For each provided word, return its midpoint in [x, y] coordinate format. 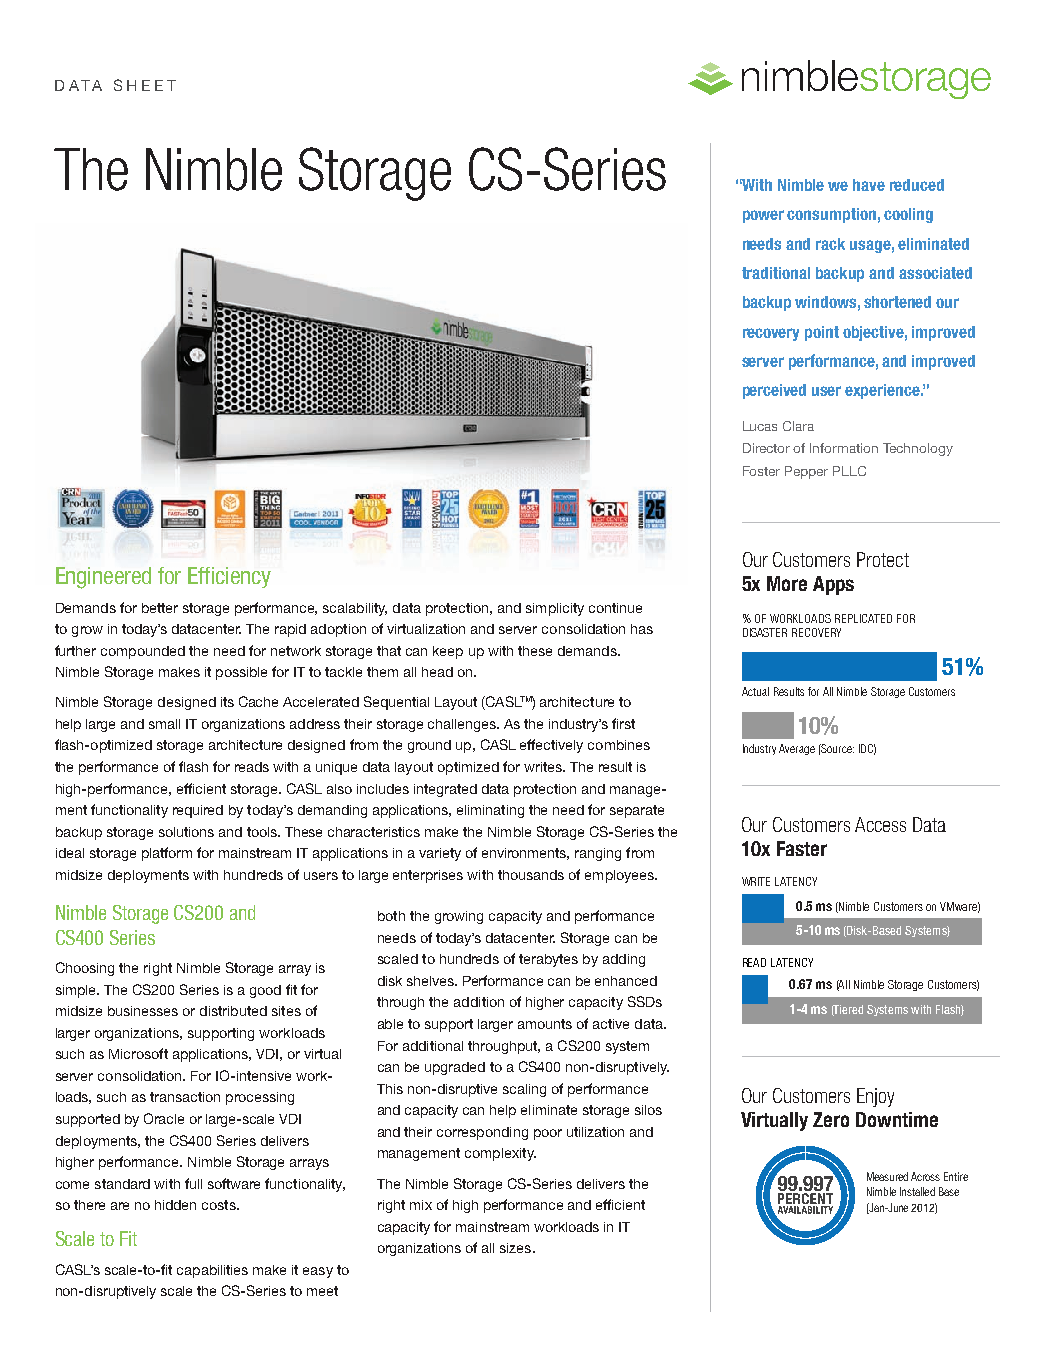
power [763, 216]
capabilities [212, 1271]
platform [167, 854]
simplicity [555, 609]
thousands [531, 875]
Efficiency [229, 577]
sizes [517, 1248]
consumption [831, 215]
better [160, 608]
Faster [802, 848]
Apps [833, 585]
